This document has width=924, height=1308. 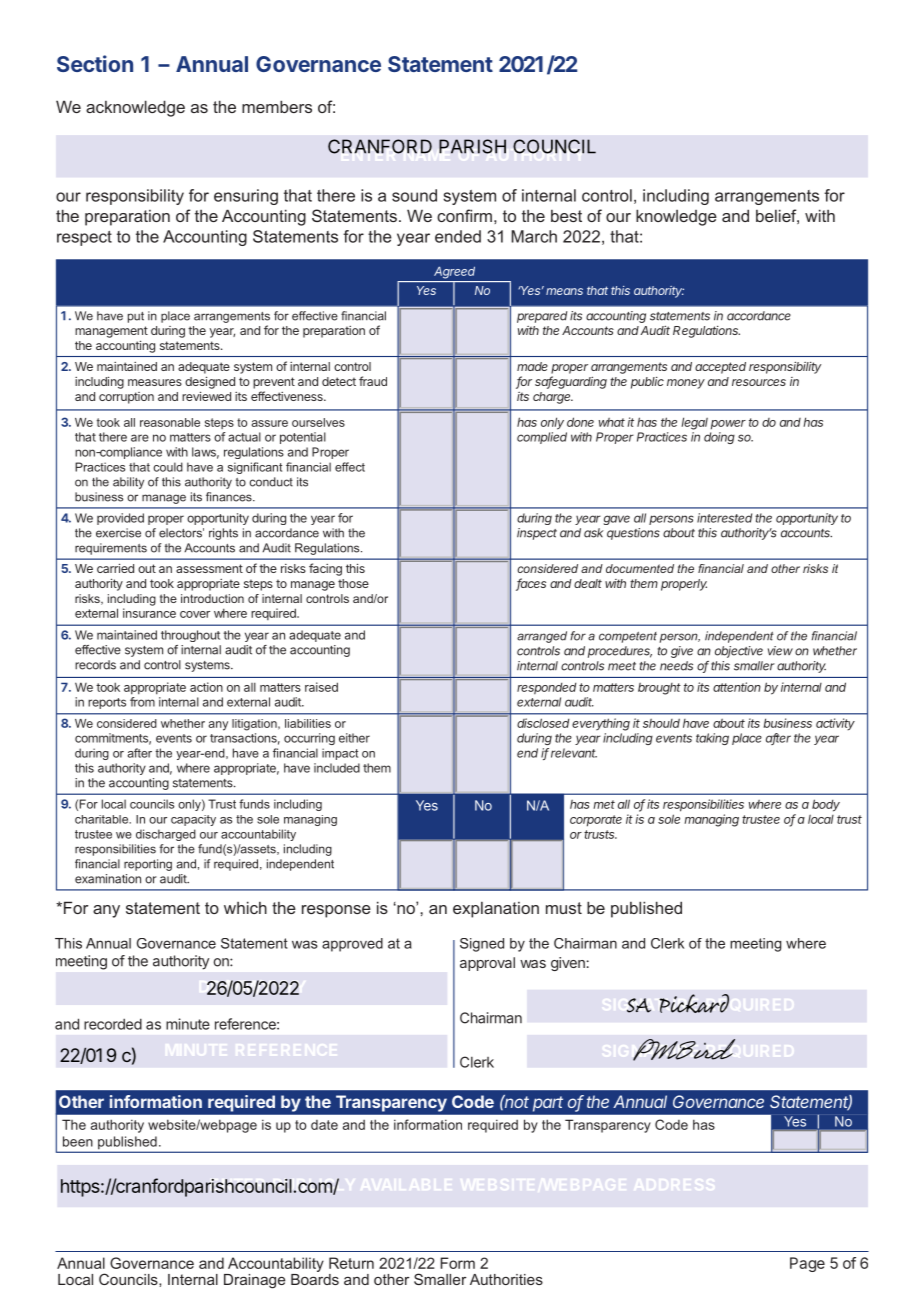 I want to click on interested, so click(x=724, y=518).
